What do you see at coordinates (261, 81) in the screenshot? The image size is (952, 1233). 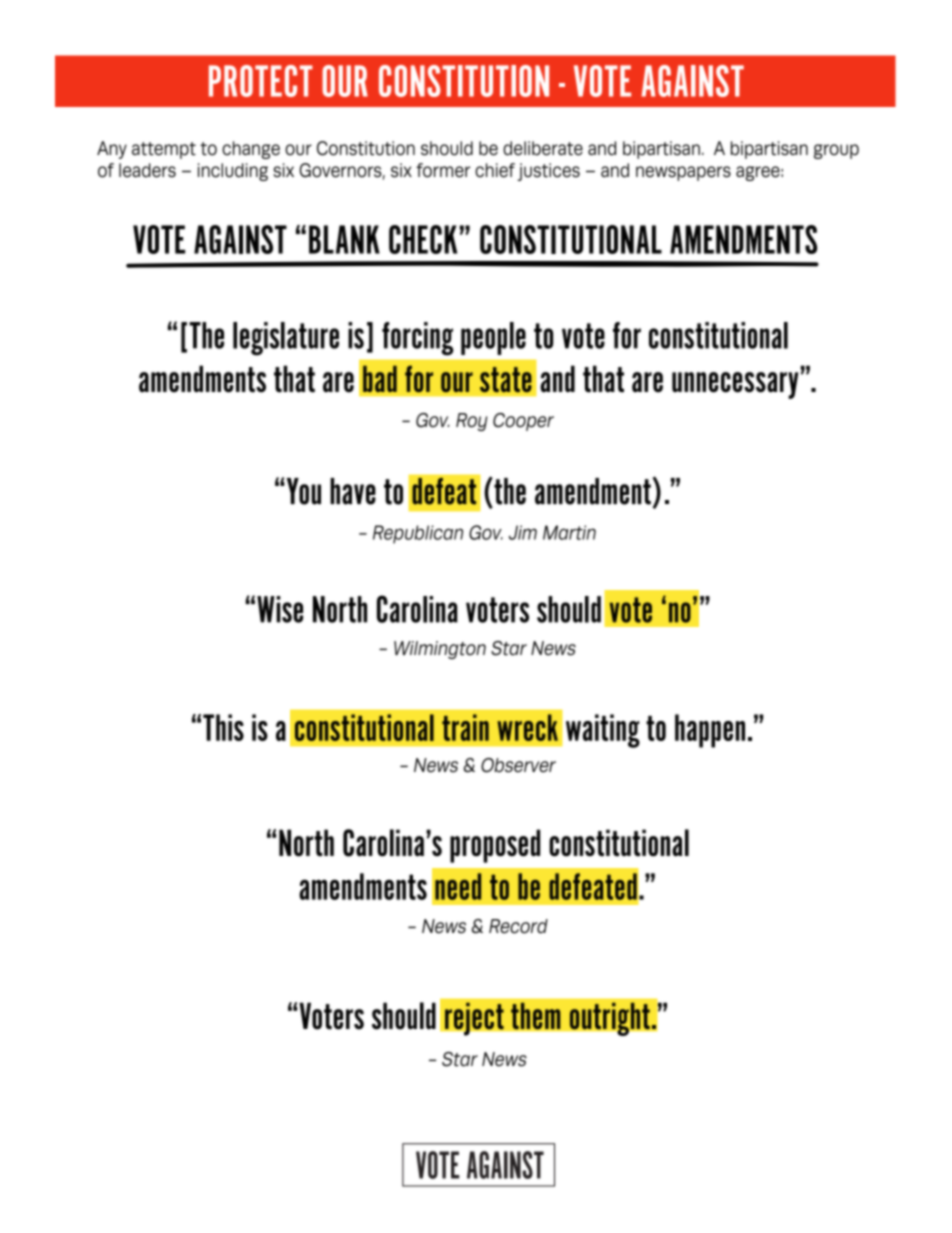 I see `PROTECT` at bounding box center [261, 81].
